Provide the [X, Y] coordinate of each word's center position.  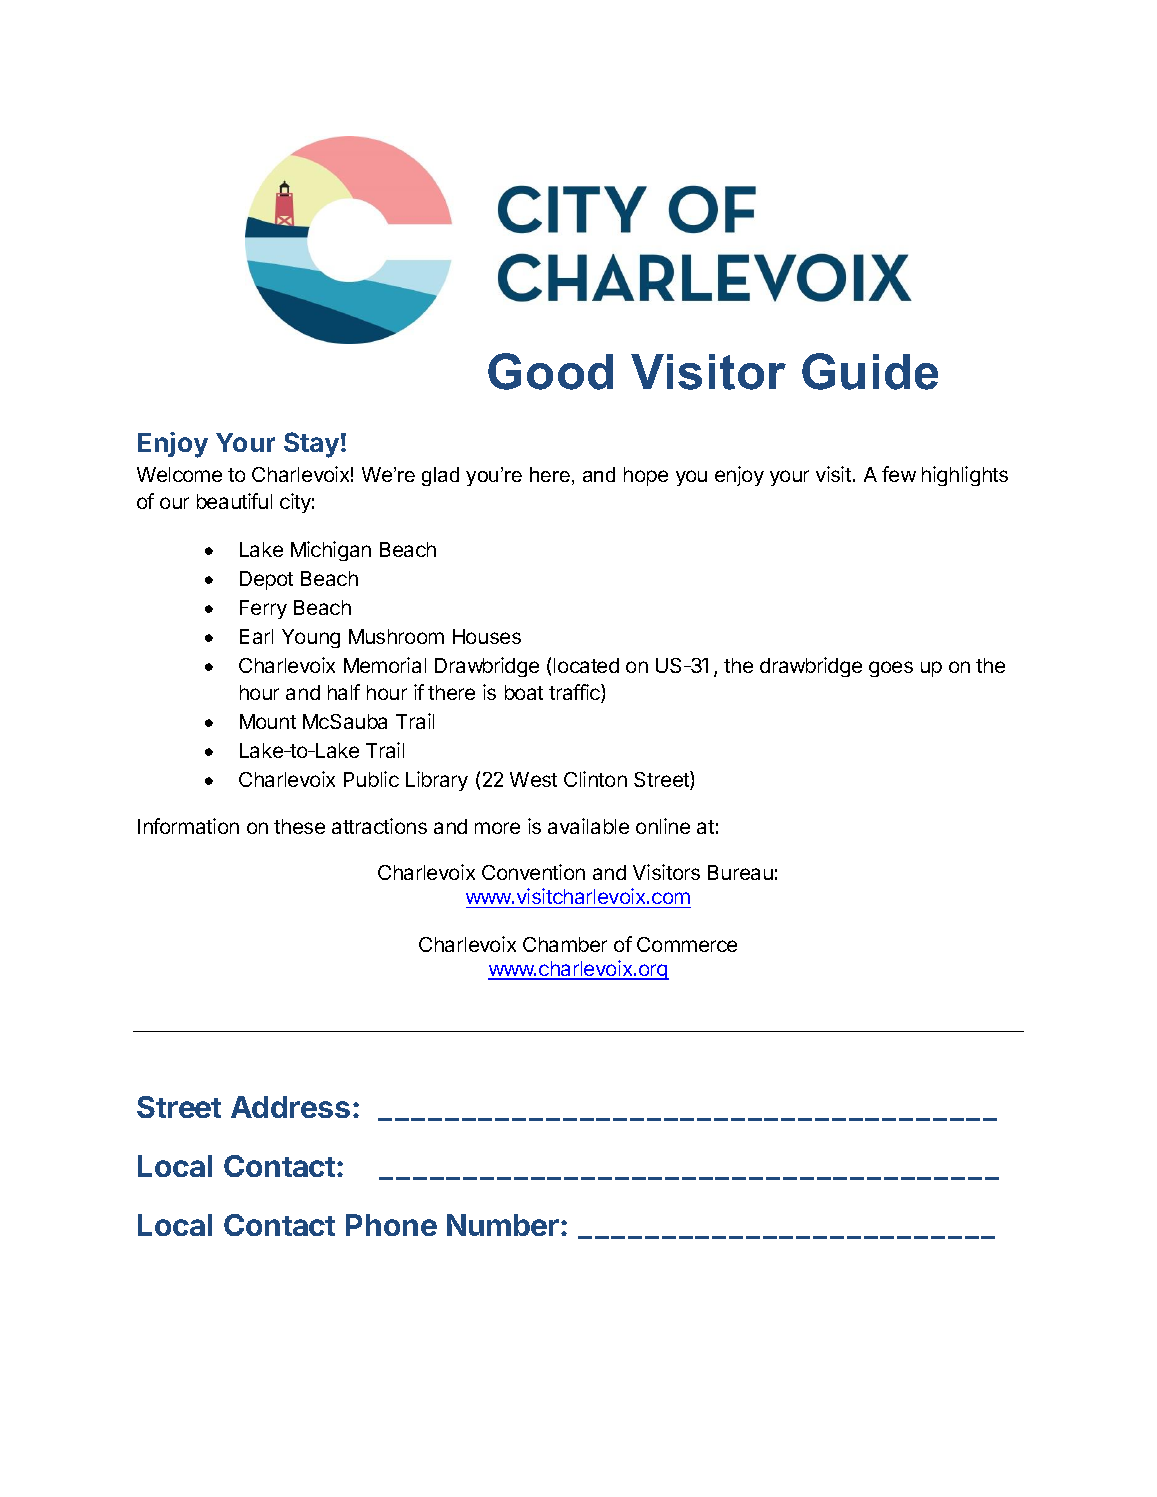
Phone [391, 1225]
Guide [870, 371]
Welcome [179, 474]
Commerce [687, 944]
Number [503, 1225]
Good [550, 371]
